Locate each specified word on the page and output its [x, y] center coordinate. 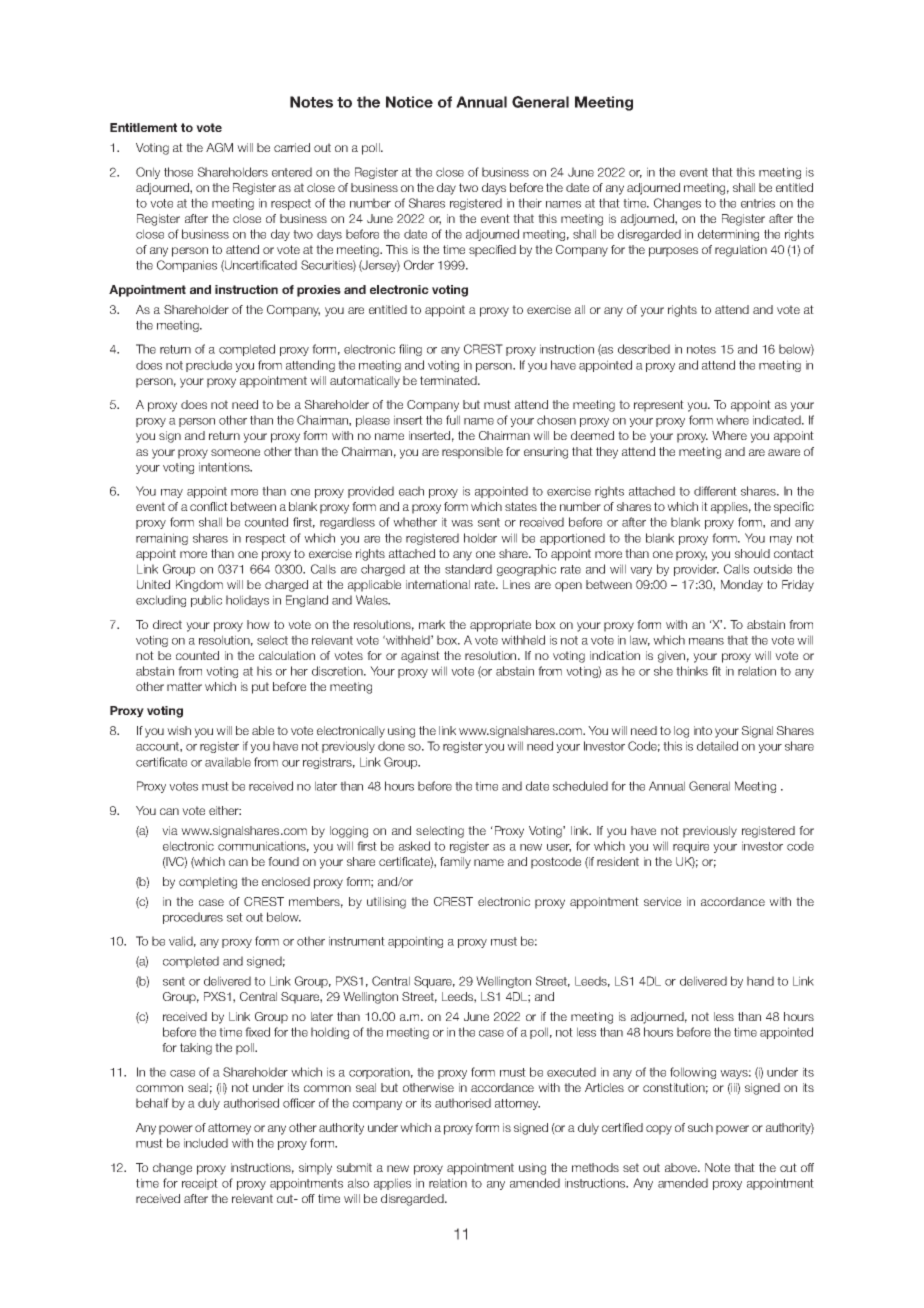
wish [179, 730]
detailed [717, 746]
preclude [209, 366]
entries [758, 203]
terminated [449, 380]
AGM [219, 147]
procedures [193, 918]
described [644, 349]
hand [760, 981]
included [206, 1143]
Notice [409, 102]
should [752, 553]
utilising [386, 903]
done [391, 746]
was [462, 523]
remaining [162, 539]
